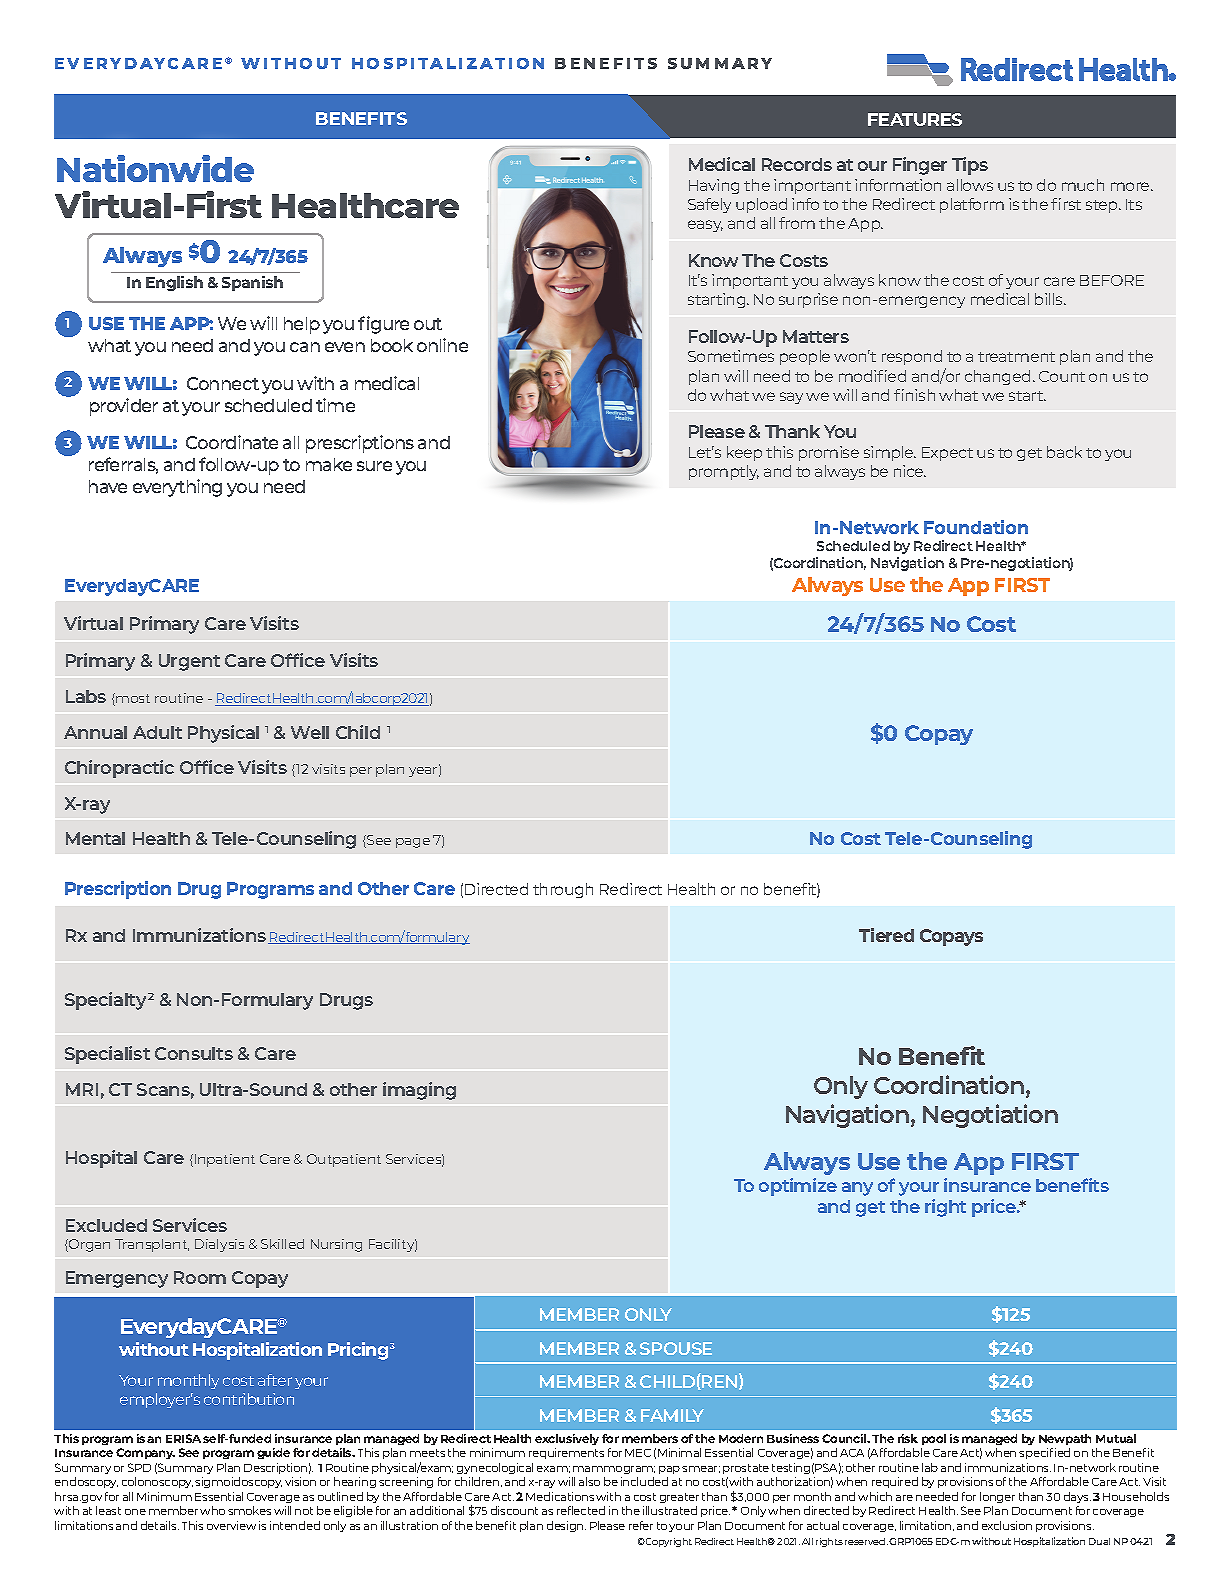 The width and height of the page is (1230, 1592). Describe the element at coordinates (970, 166) in the page. I see `Tips` at that location.
